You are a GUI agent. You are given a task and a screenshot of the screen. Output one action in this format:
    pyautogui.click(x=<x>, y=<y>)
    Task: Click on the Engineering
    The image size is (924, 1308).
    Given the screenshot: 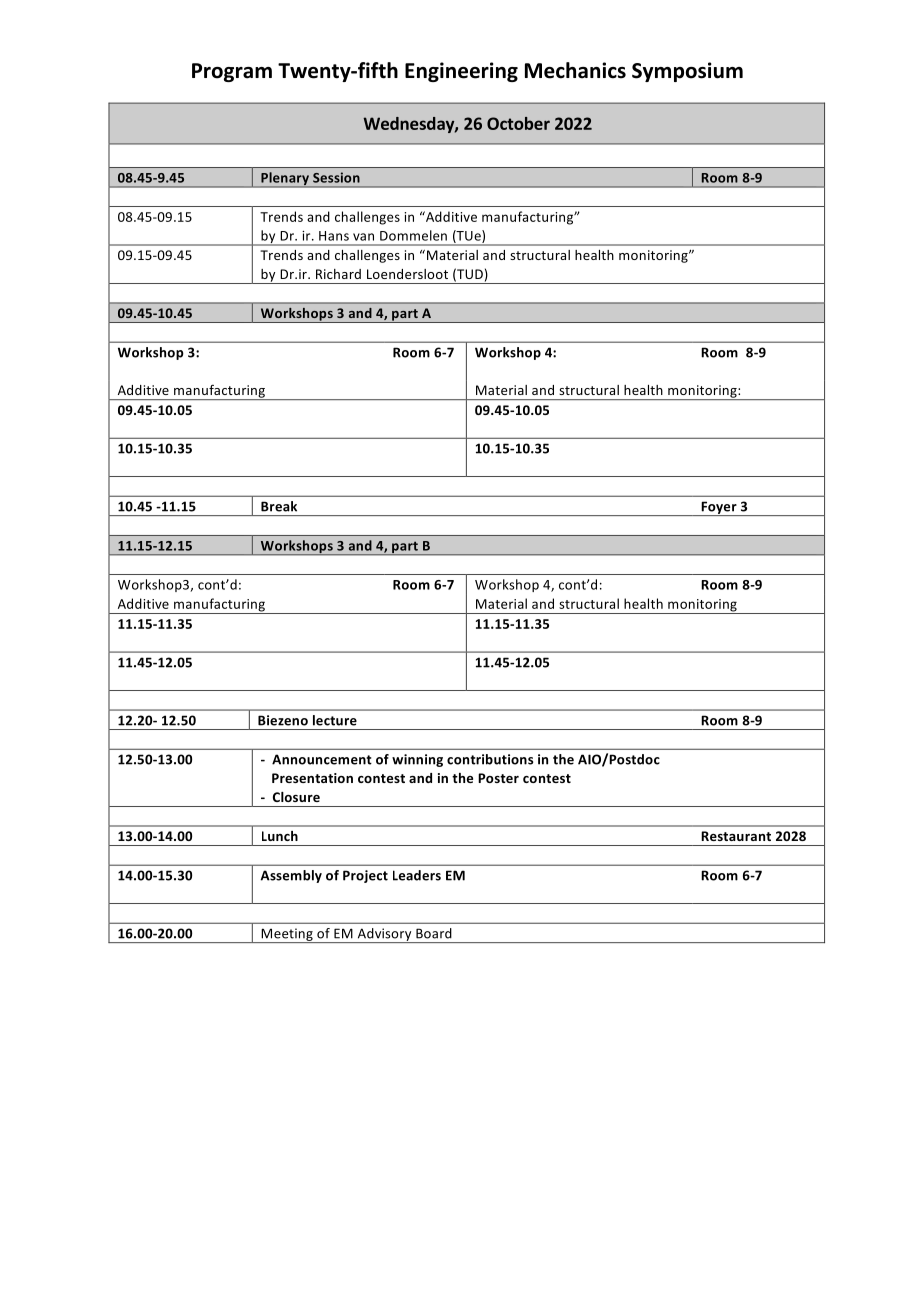 What is the action you would take?
    pyautogui.click(x=461, y=72)
